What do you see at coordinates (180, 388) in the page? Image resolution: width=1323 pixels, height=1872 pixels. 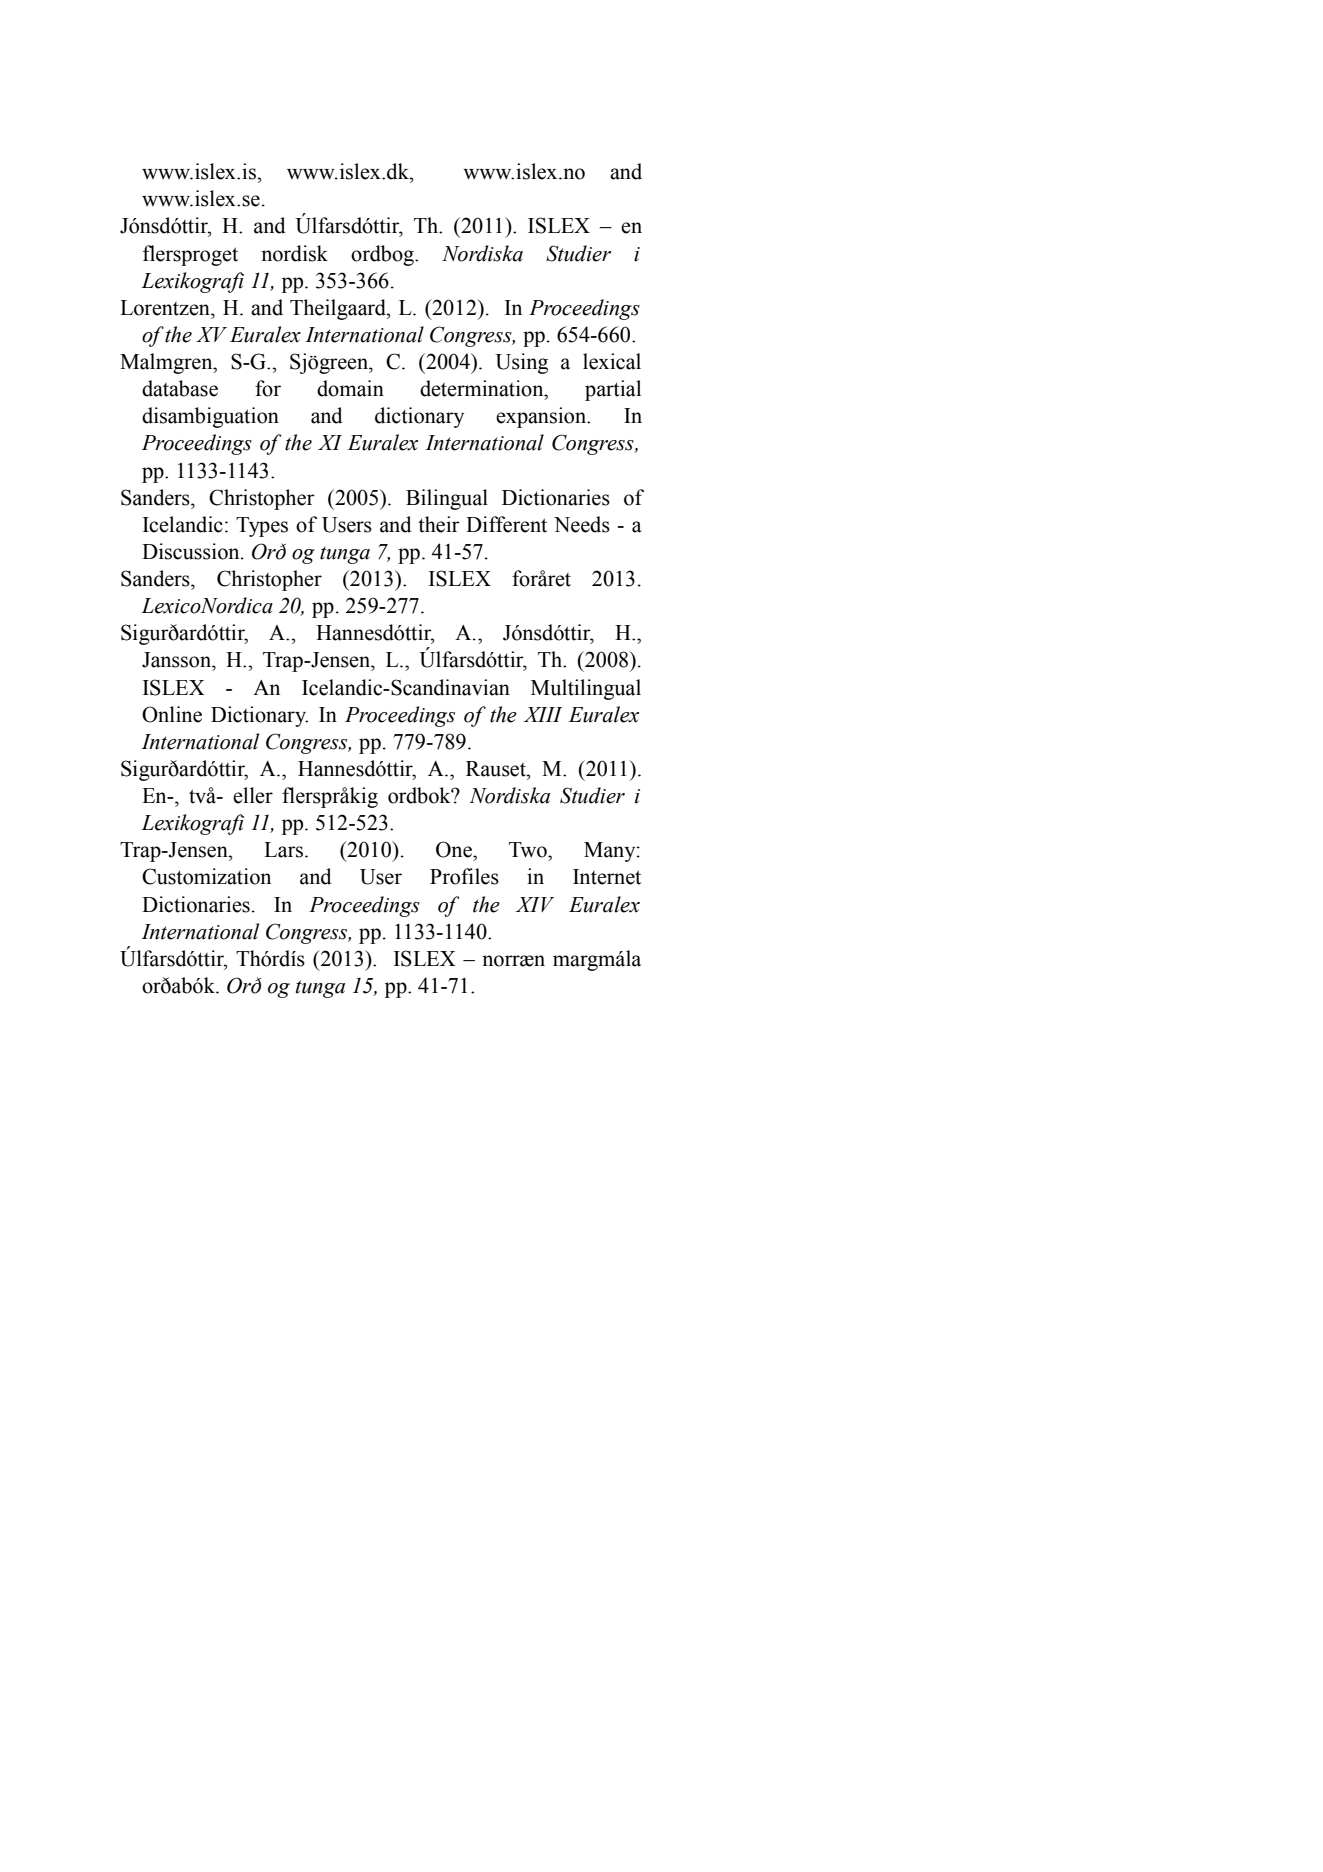 I see `database` at bounding box center [180, 388].
